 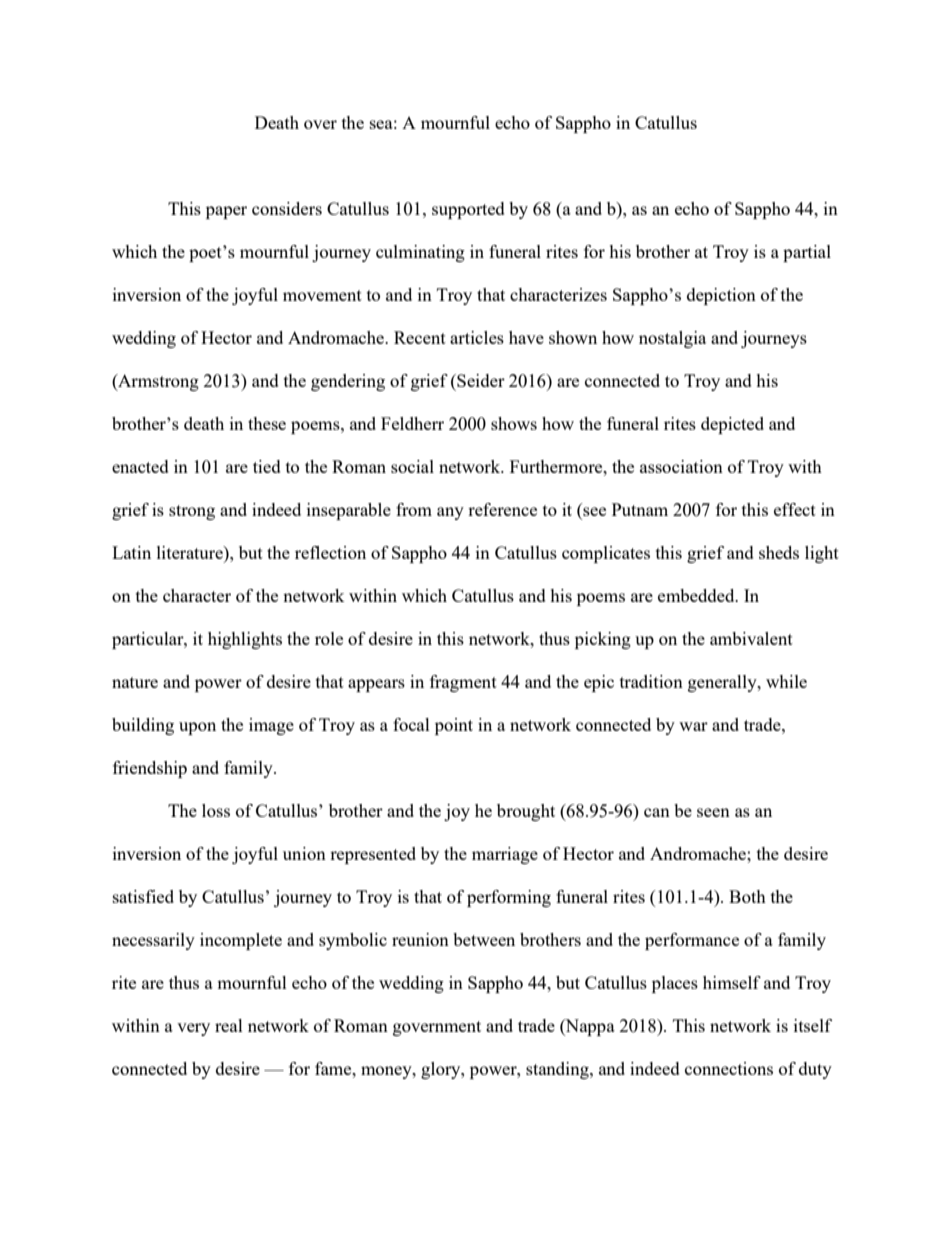 What do you see at coordinates (450, 513) in the image?
I see `any` at bounding box center [450, 513].
